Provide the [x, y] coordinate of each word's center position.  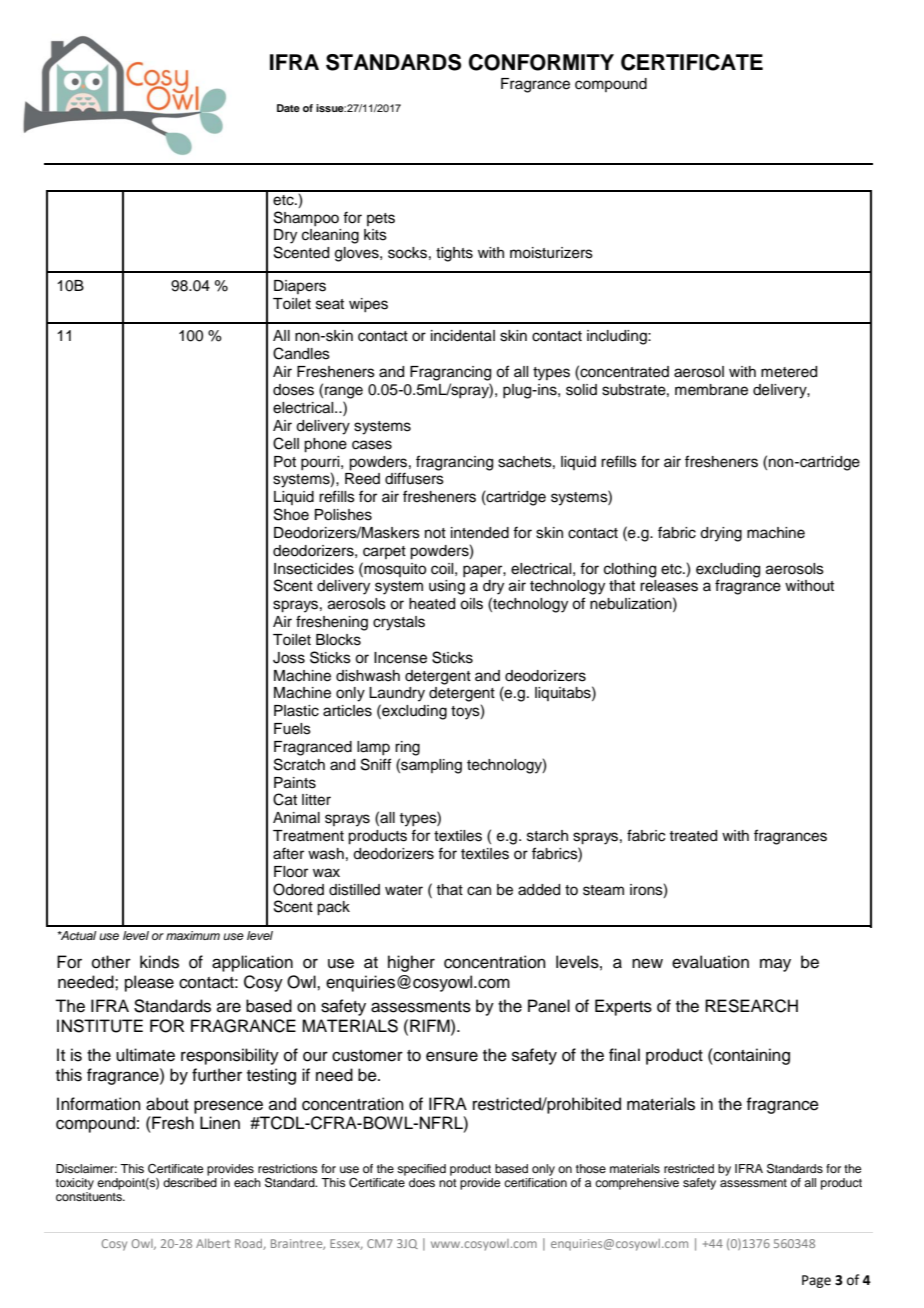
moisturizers [551, 253]
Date [288, 108]
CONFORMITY [541, 62]
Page [816, 1281]
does [422, 1182]
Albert [213, 1243]
